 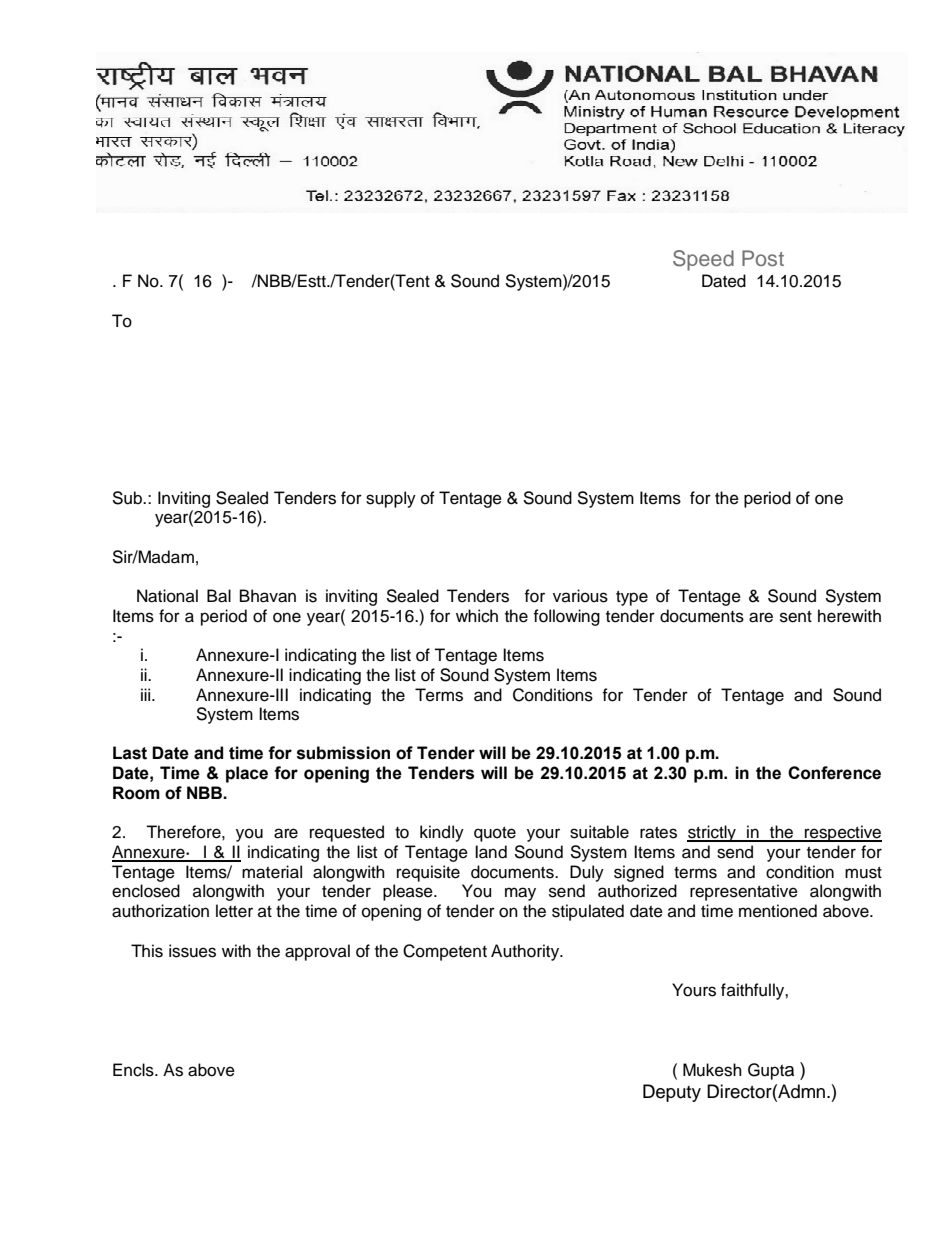 I want to click on issues, so click(x=192, y=951).
